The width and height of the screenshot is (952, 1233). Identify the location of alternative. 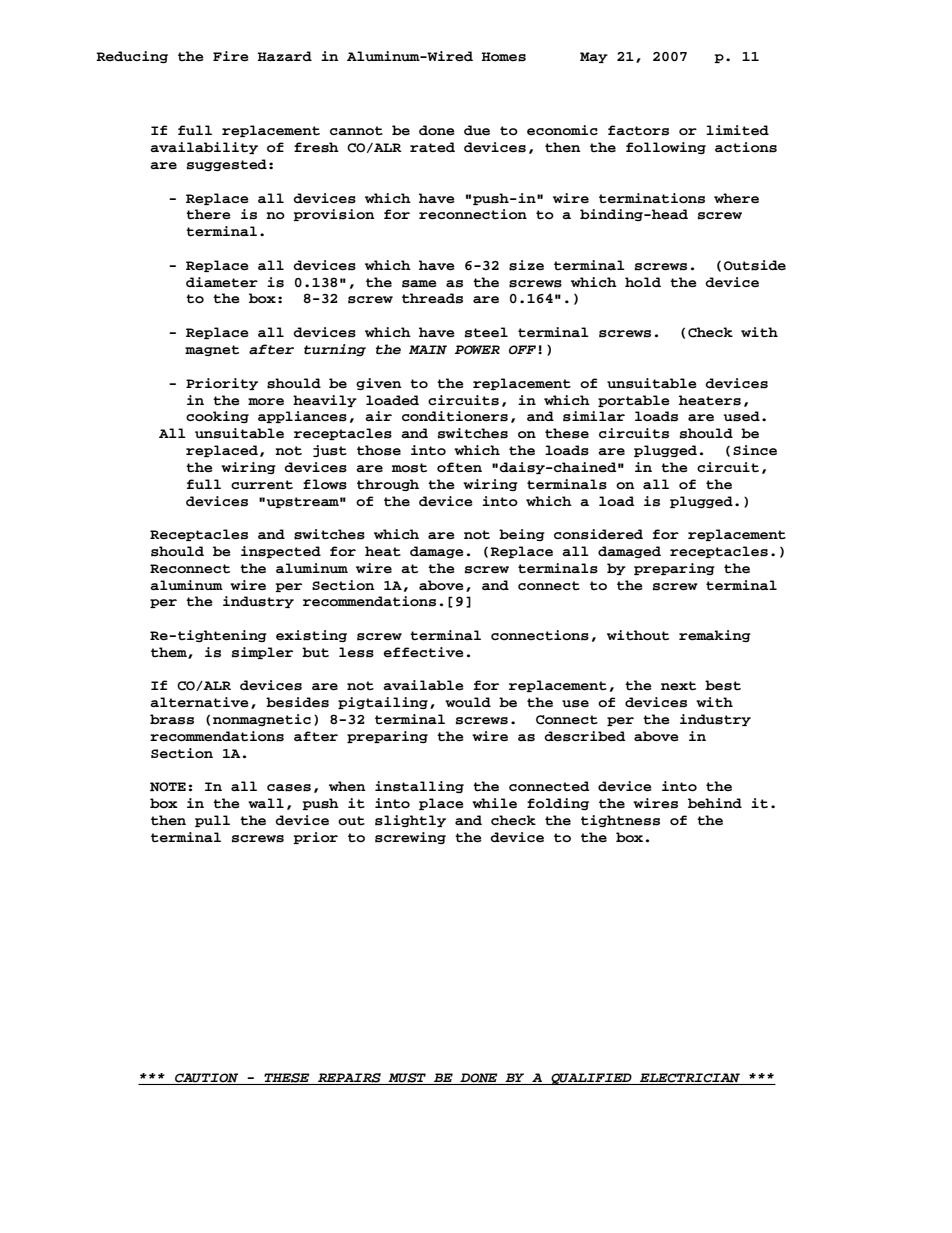
(199, 702).
